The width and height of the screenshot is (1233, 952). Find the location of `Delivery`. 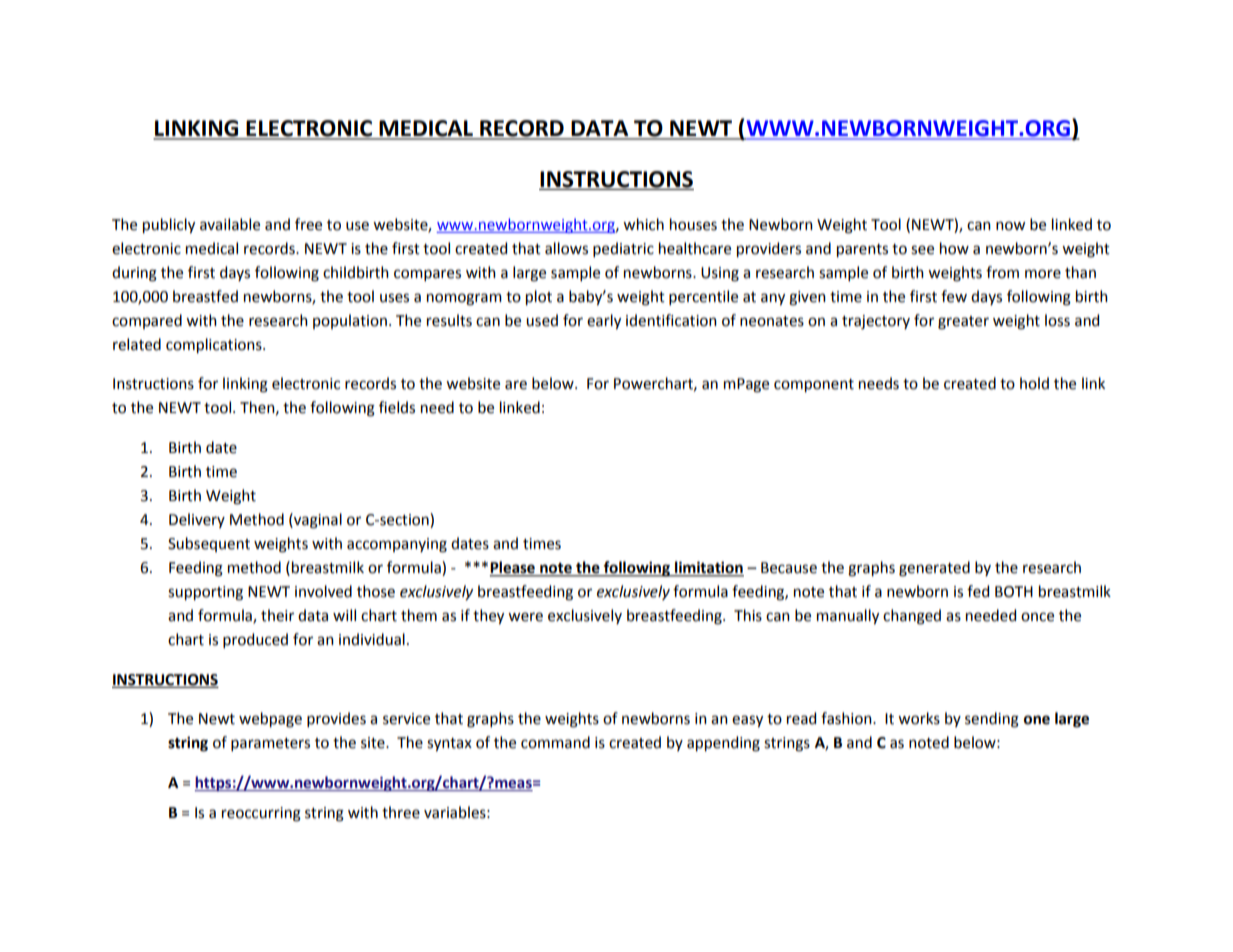

Delivery is located at coordinates (197, 520).
